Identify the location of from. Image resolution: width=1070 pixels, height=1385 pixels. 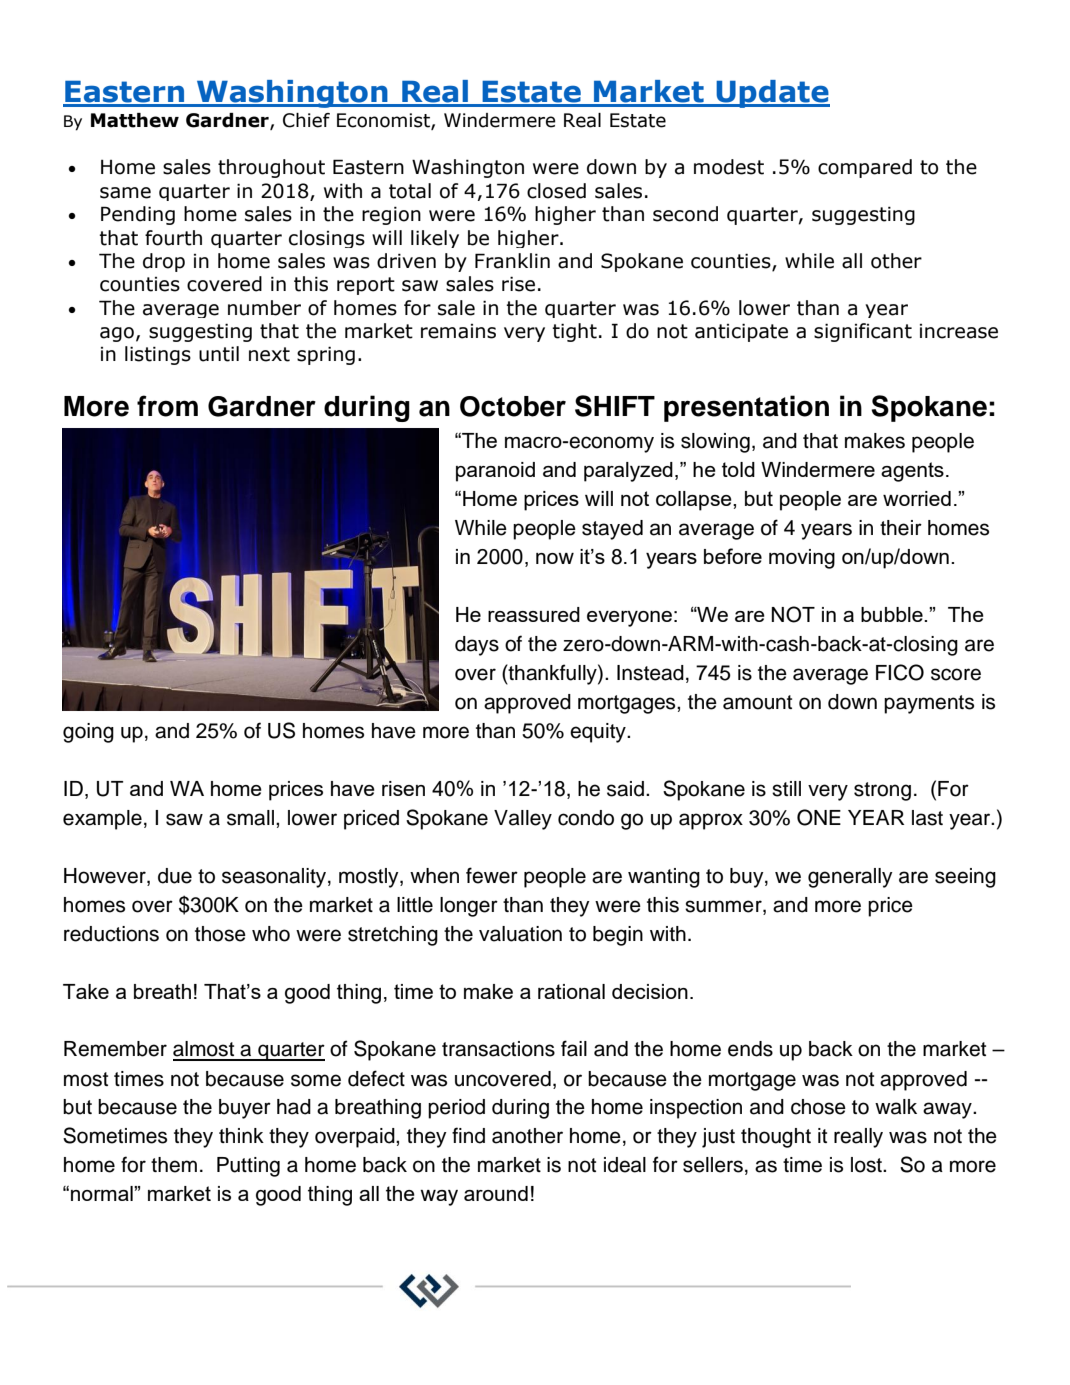
(167, 406).
